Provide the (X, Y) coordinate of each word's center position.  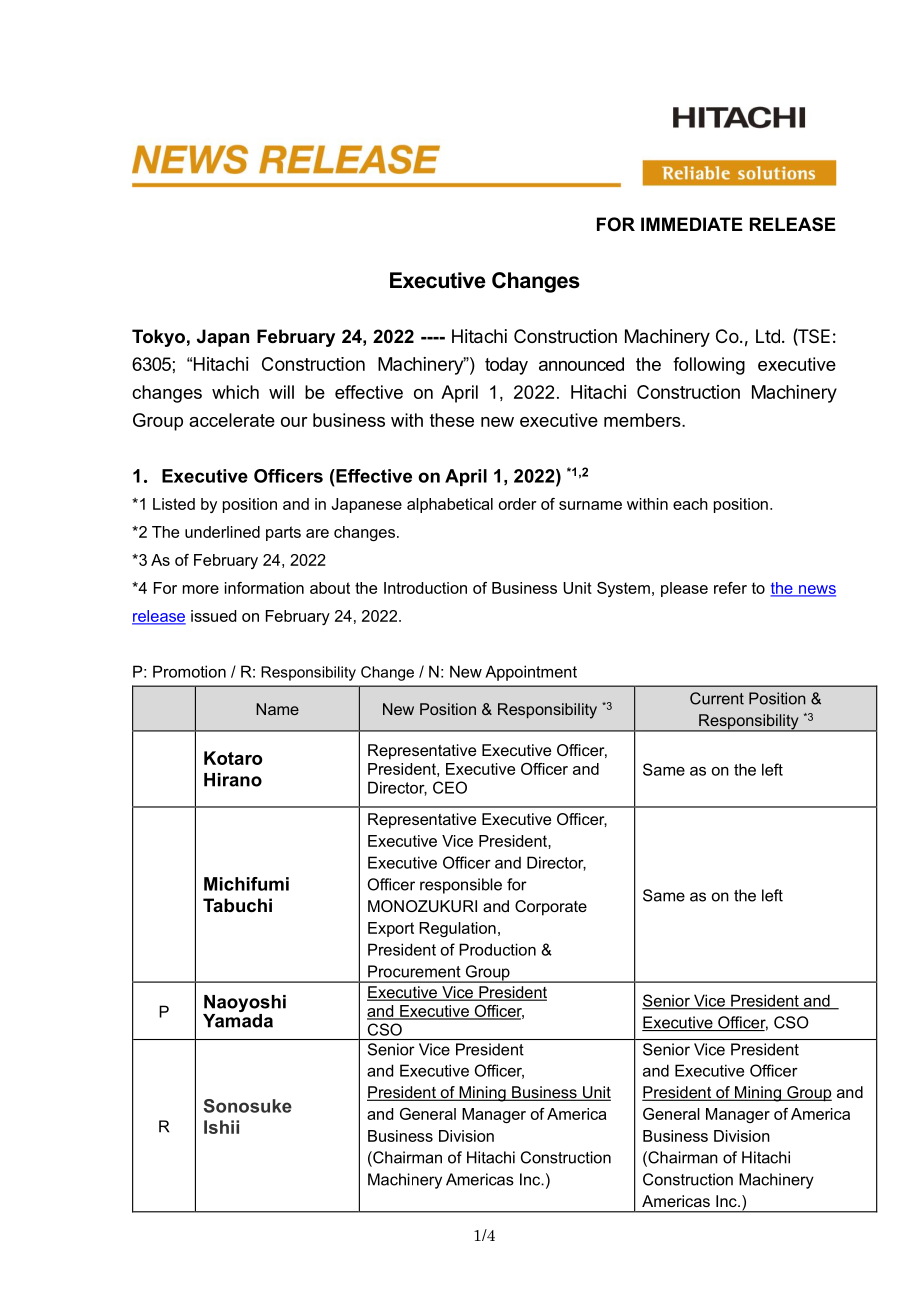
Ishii (221, 1127)
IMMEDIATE (692, 224)
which (235, 392)
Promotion (189, 671)
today (506, 366)
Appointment (531, 673)
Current (717, 698)
